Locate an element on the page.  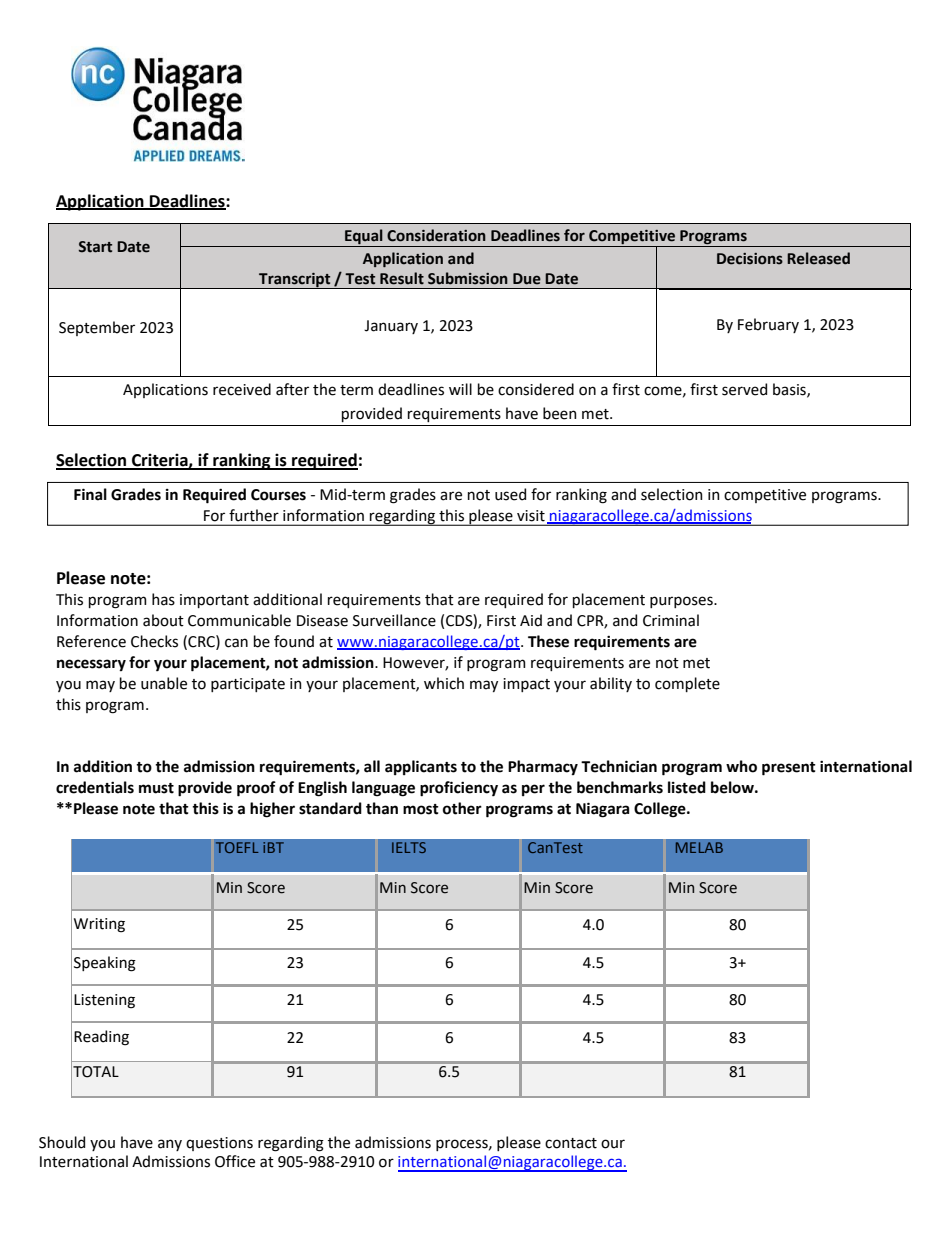
purposes is located at coordinates (682, 602).
